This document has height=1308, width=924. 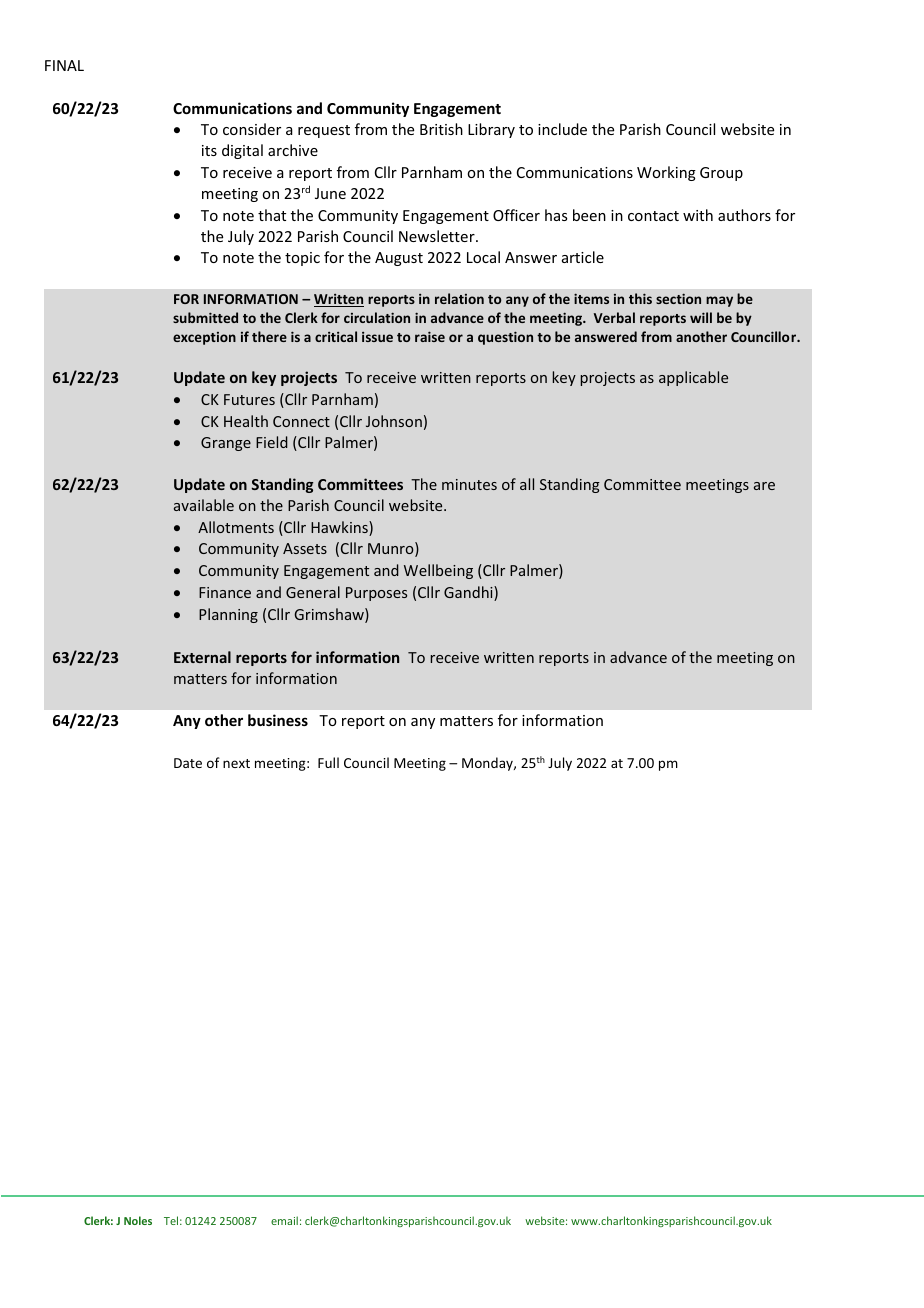 What do you see at coordinates (284, 1220) in the document?
I see `email` at bounding box center [284, 1220].
